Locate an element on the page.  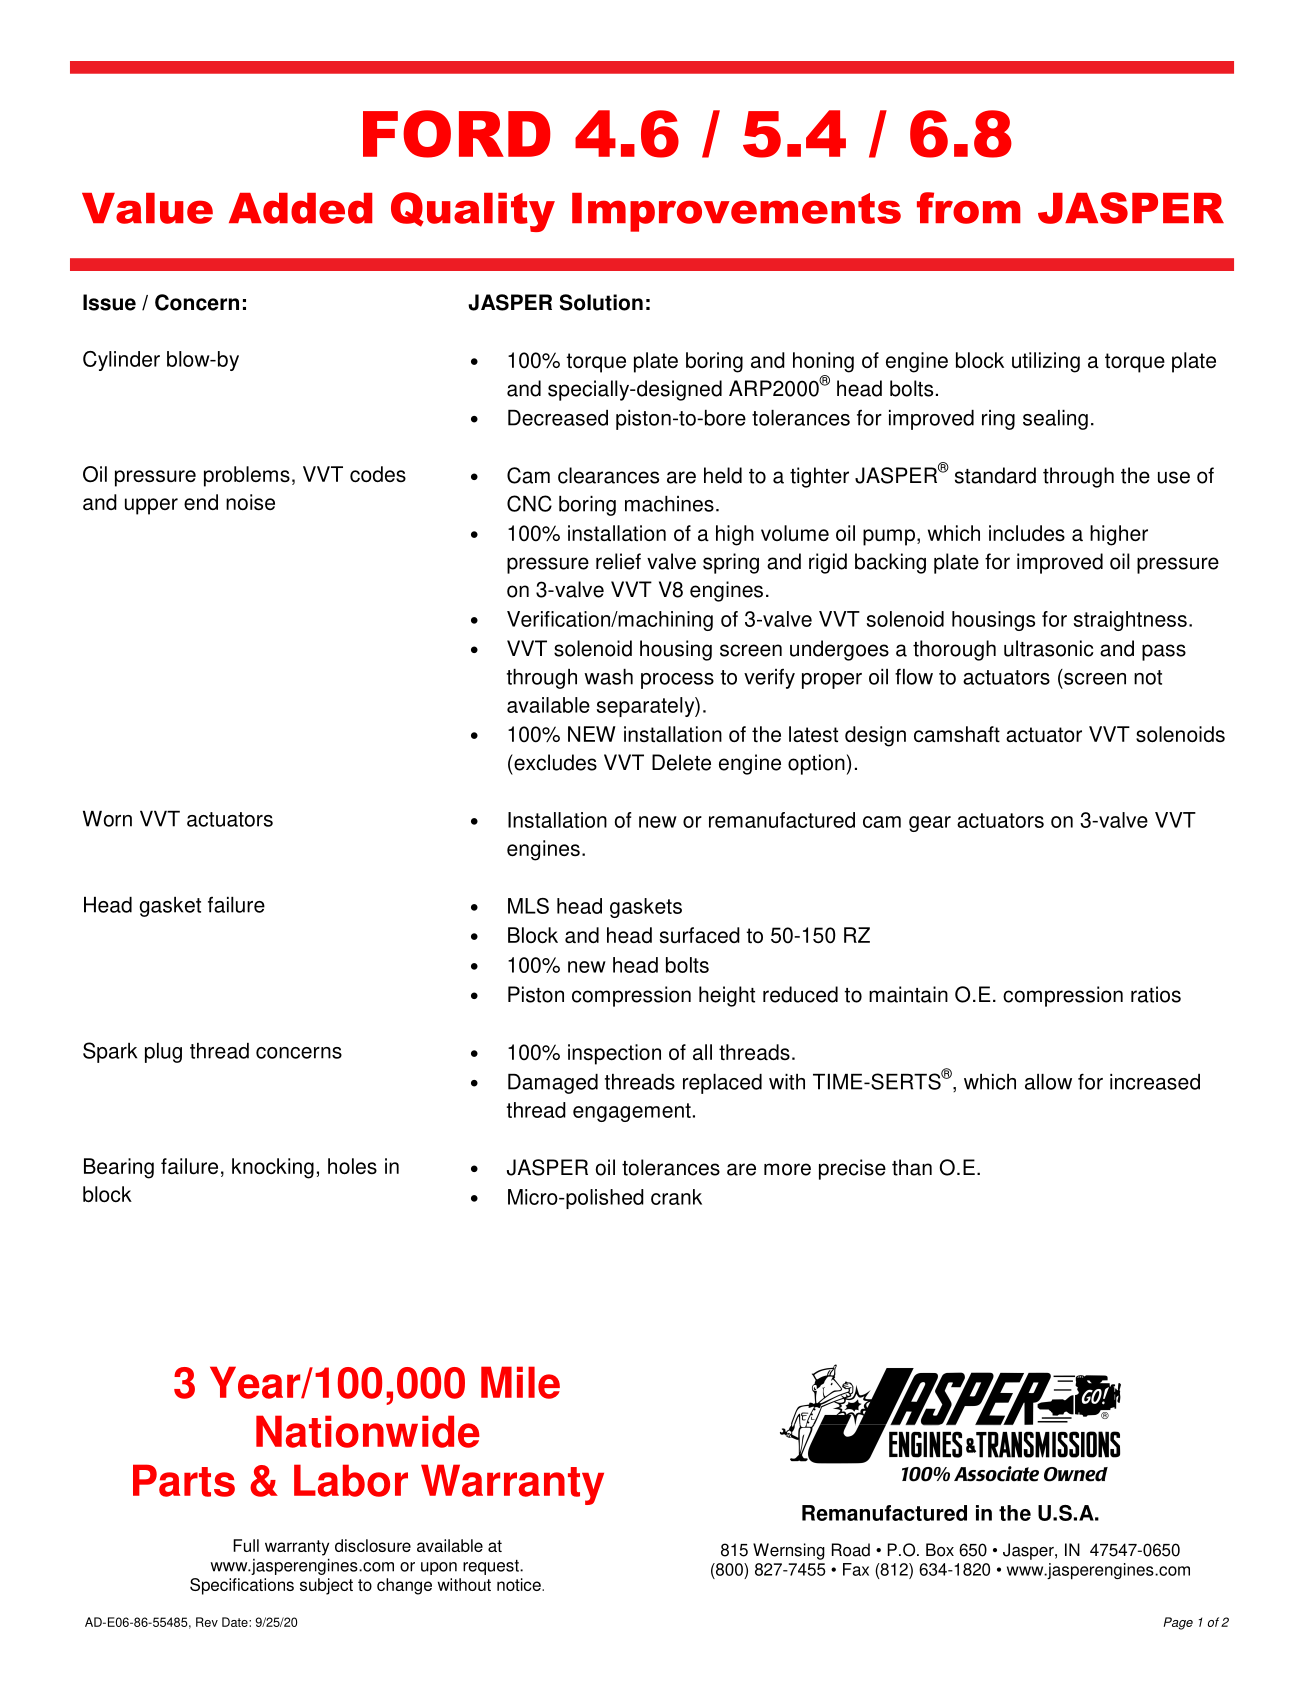
Improvements is located at coordinates (736, 212).
